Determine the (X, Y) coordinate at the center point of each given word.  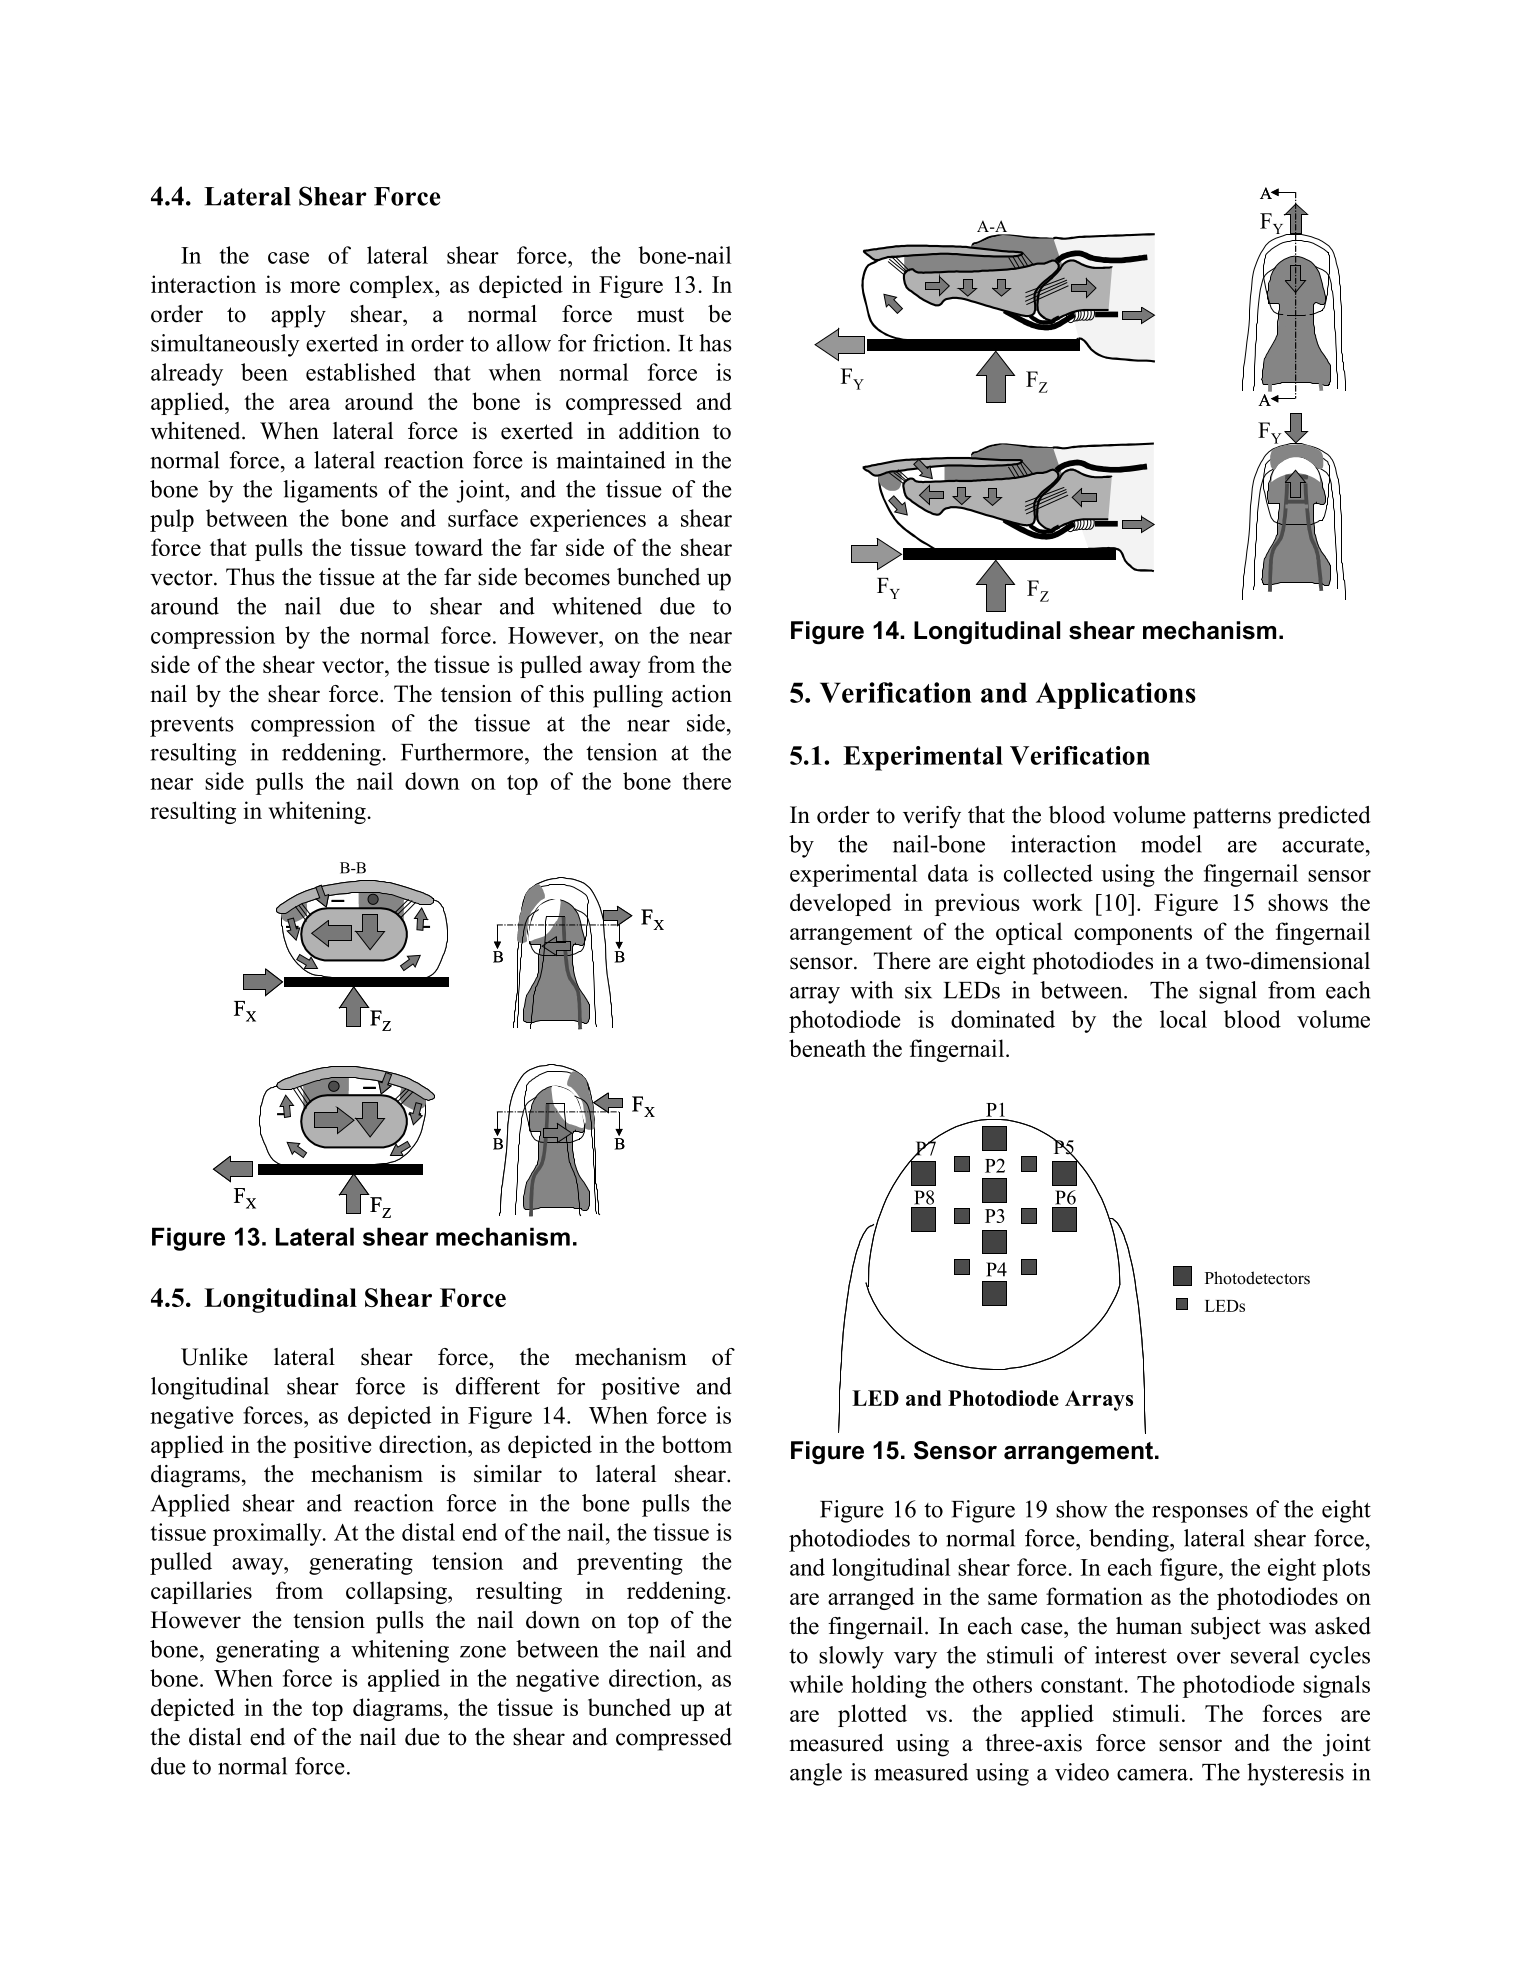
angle (816, 1774)
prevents (192, 726)
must (660, 315)
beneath (827, 1048)
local (1183, 1019)
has (715, 343)
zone (483, 1652)
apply (298, 316)
